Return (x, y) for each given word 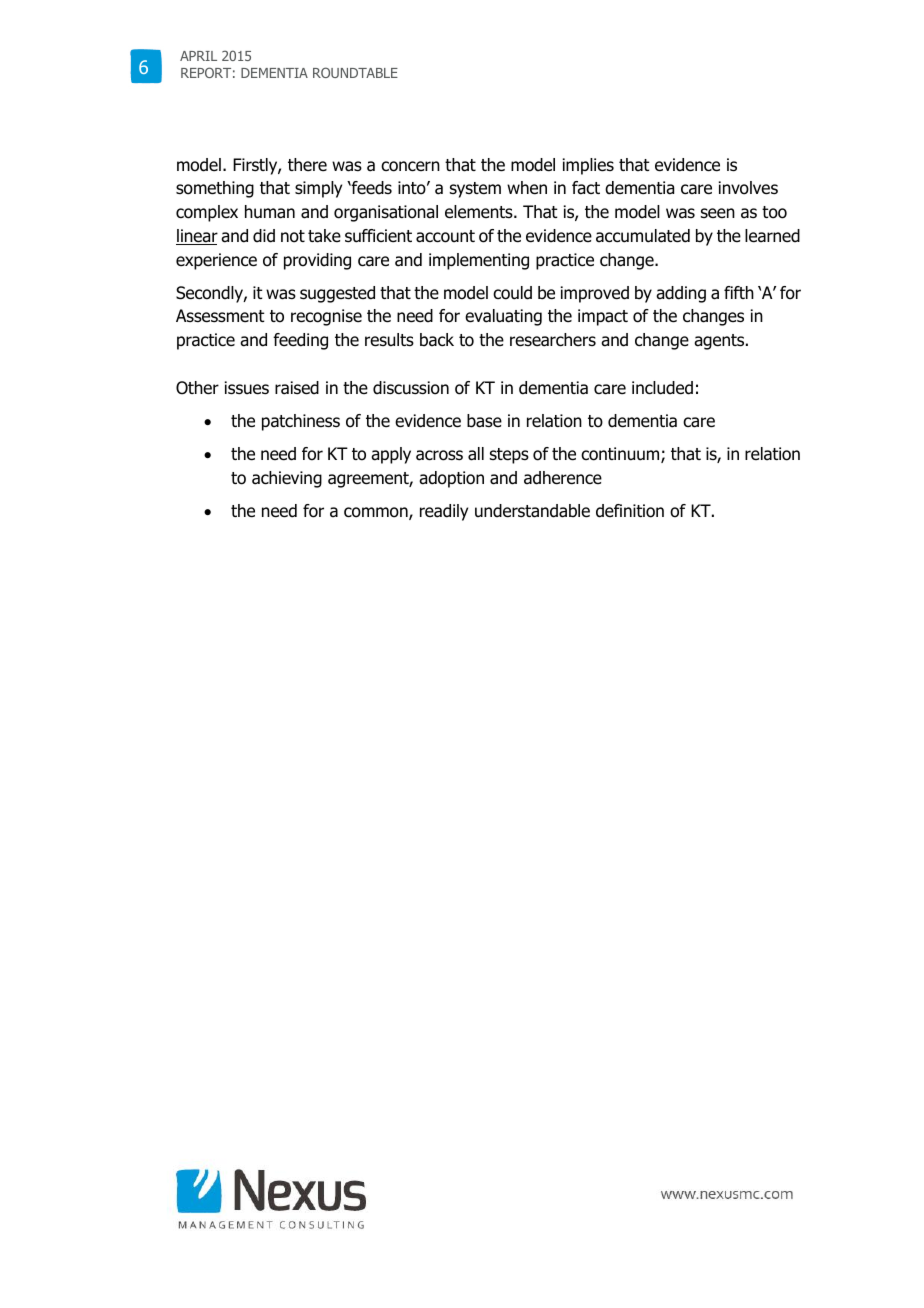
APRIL (198, 56)
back (437, 340)
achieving (287, 479)
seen (718, 213)
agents (720, 342)
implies (588, 166)
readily (444, 512)
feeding (300, 341)
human (270, 212)
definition (630, 511)
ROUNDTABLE (355, 72)
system (475, 190)
